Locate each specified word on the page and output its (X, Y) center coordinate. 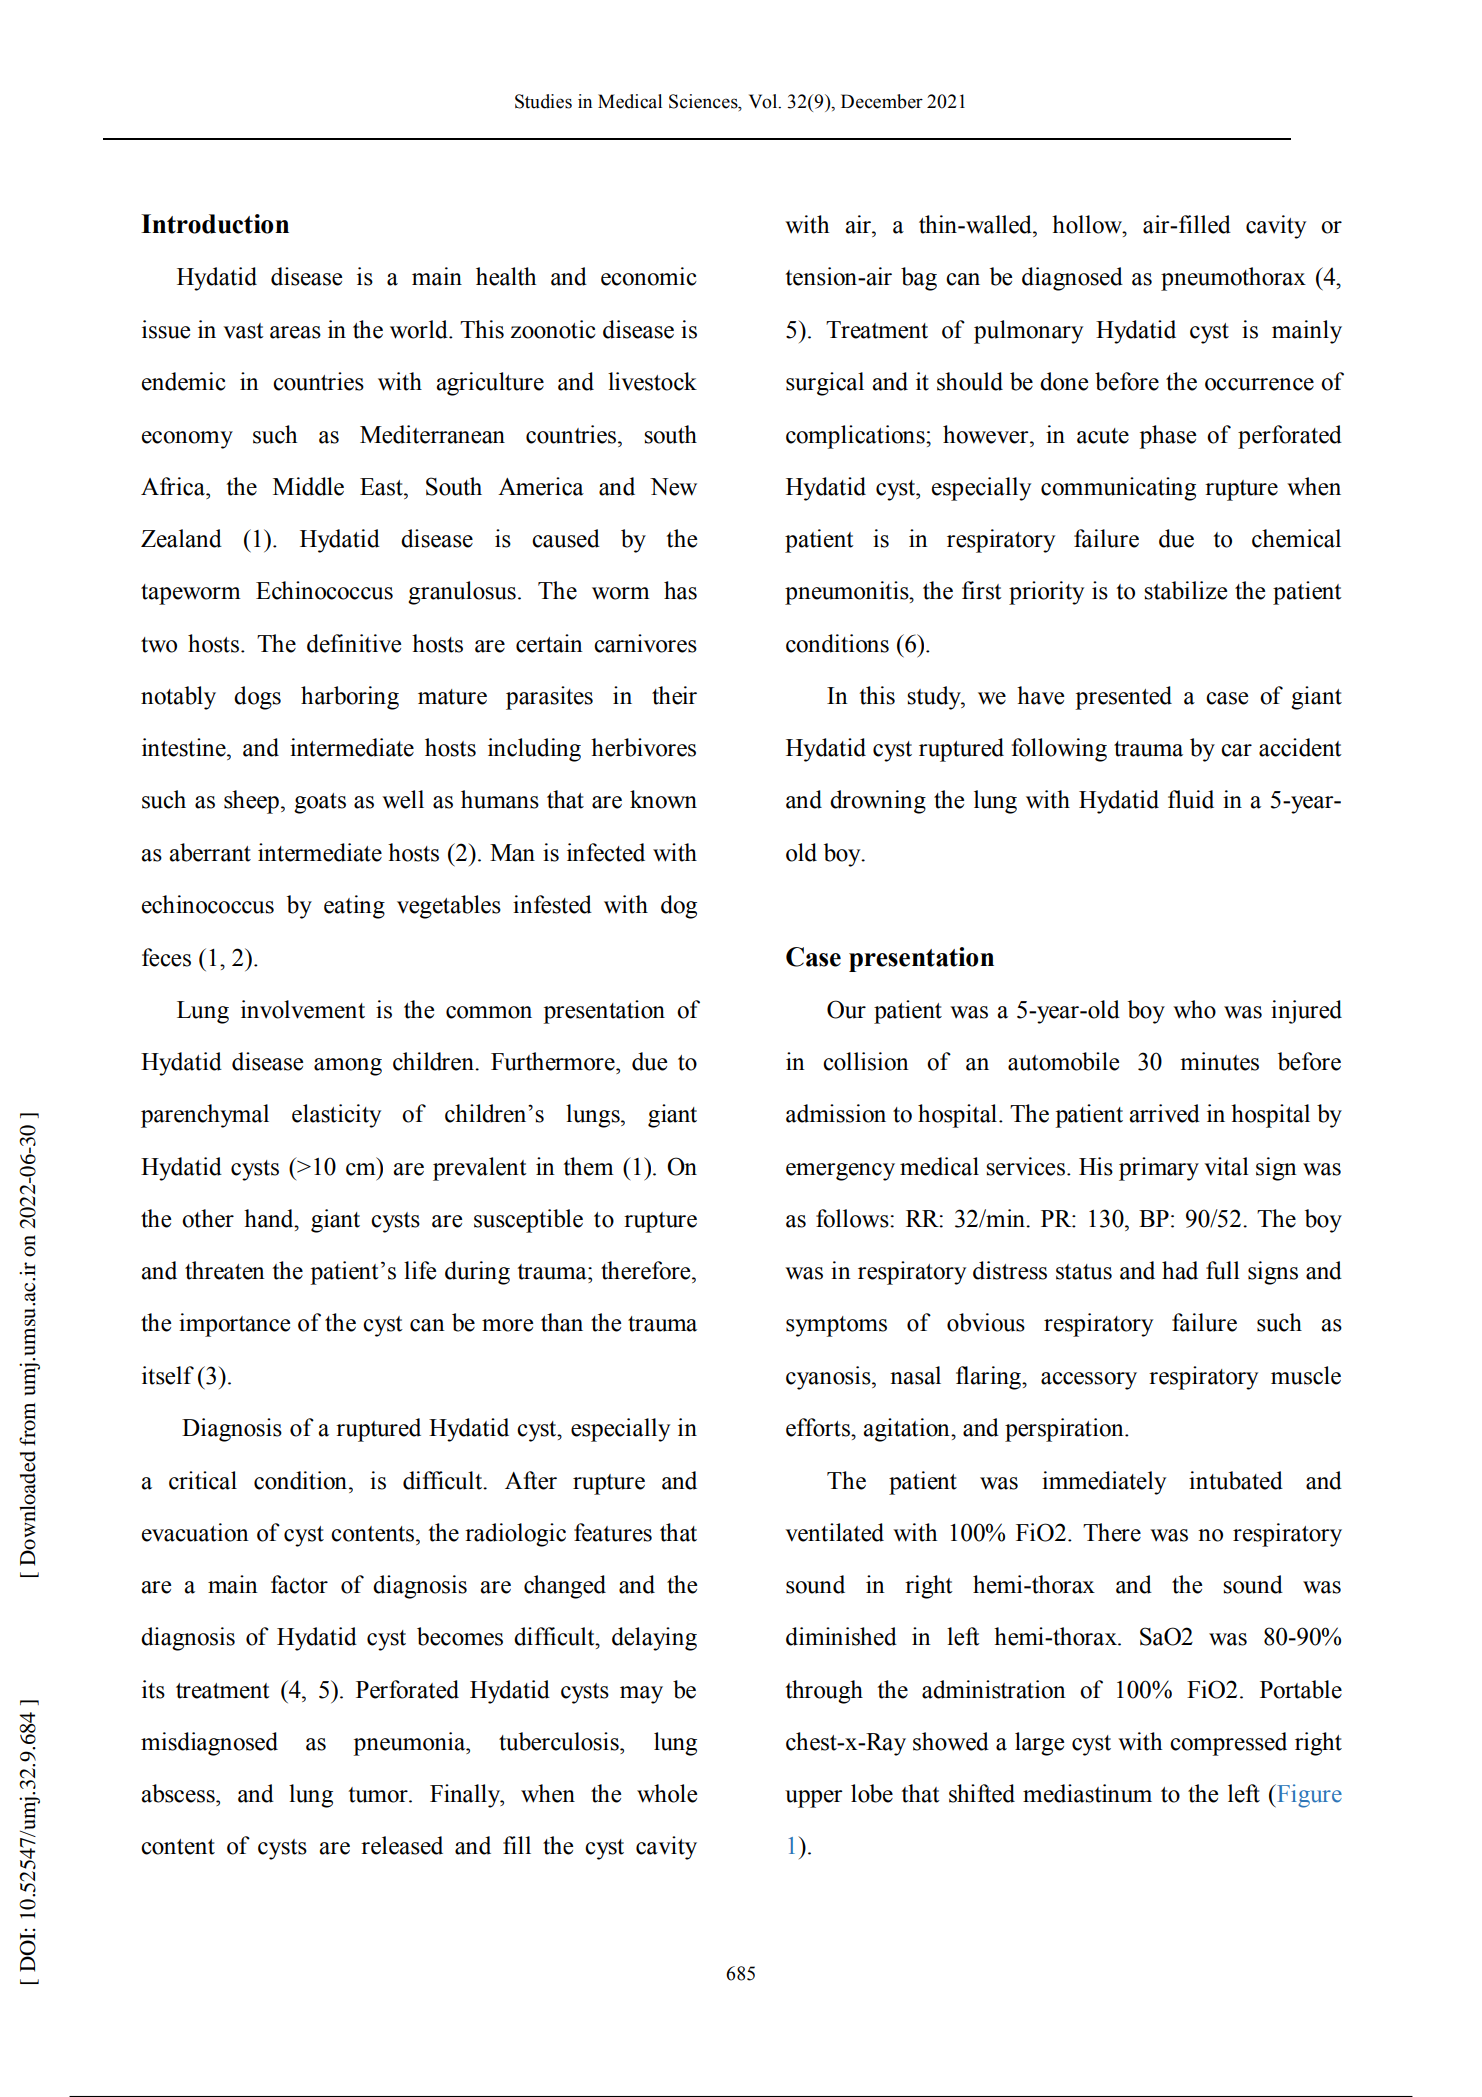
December (882, 101)
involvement (303, 1009)
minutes (1219, 1061)
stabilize (1185, 590)
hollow (1088, 224)
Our (846, 1009)
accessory (1089, 1381)
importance (234, 1325)
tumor (379, 1795)
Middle (308, 486)
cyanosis (829, 1378)
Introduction (215, 224)
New (673, 487)
